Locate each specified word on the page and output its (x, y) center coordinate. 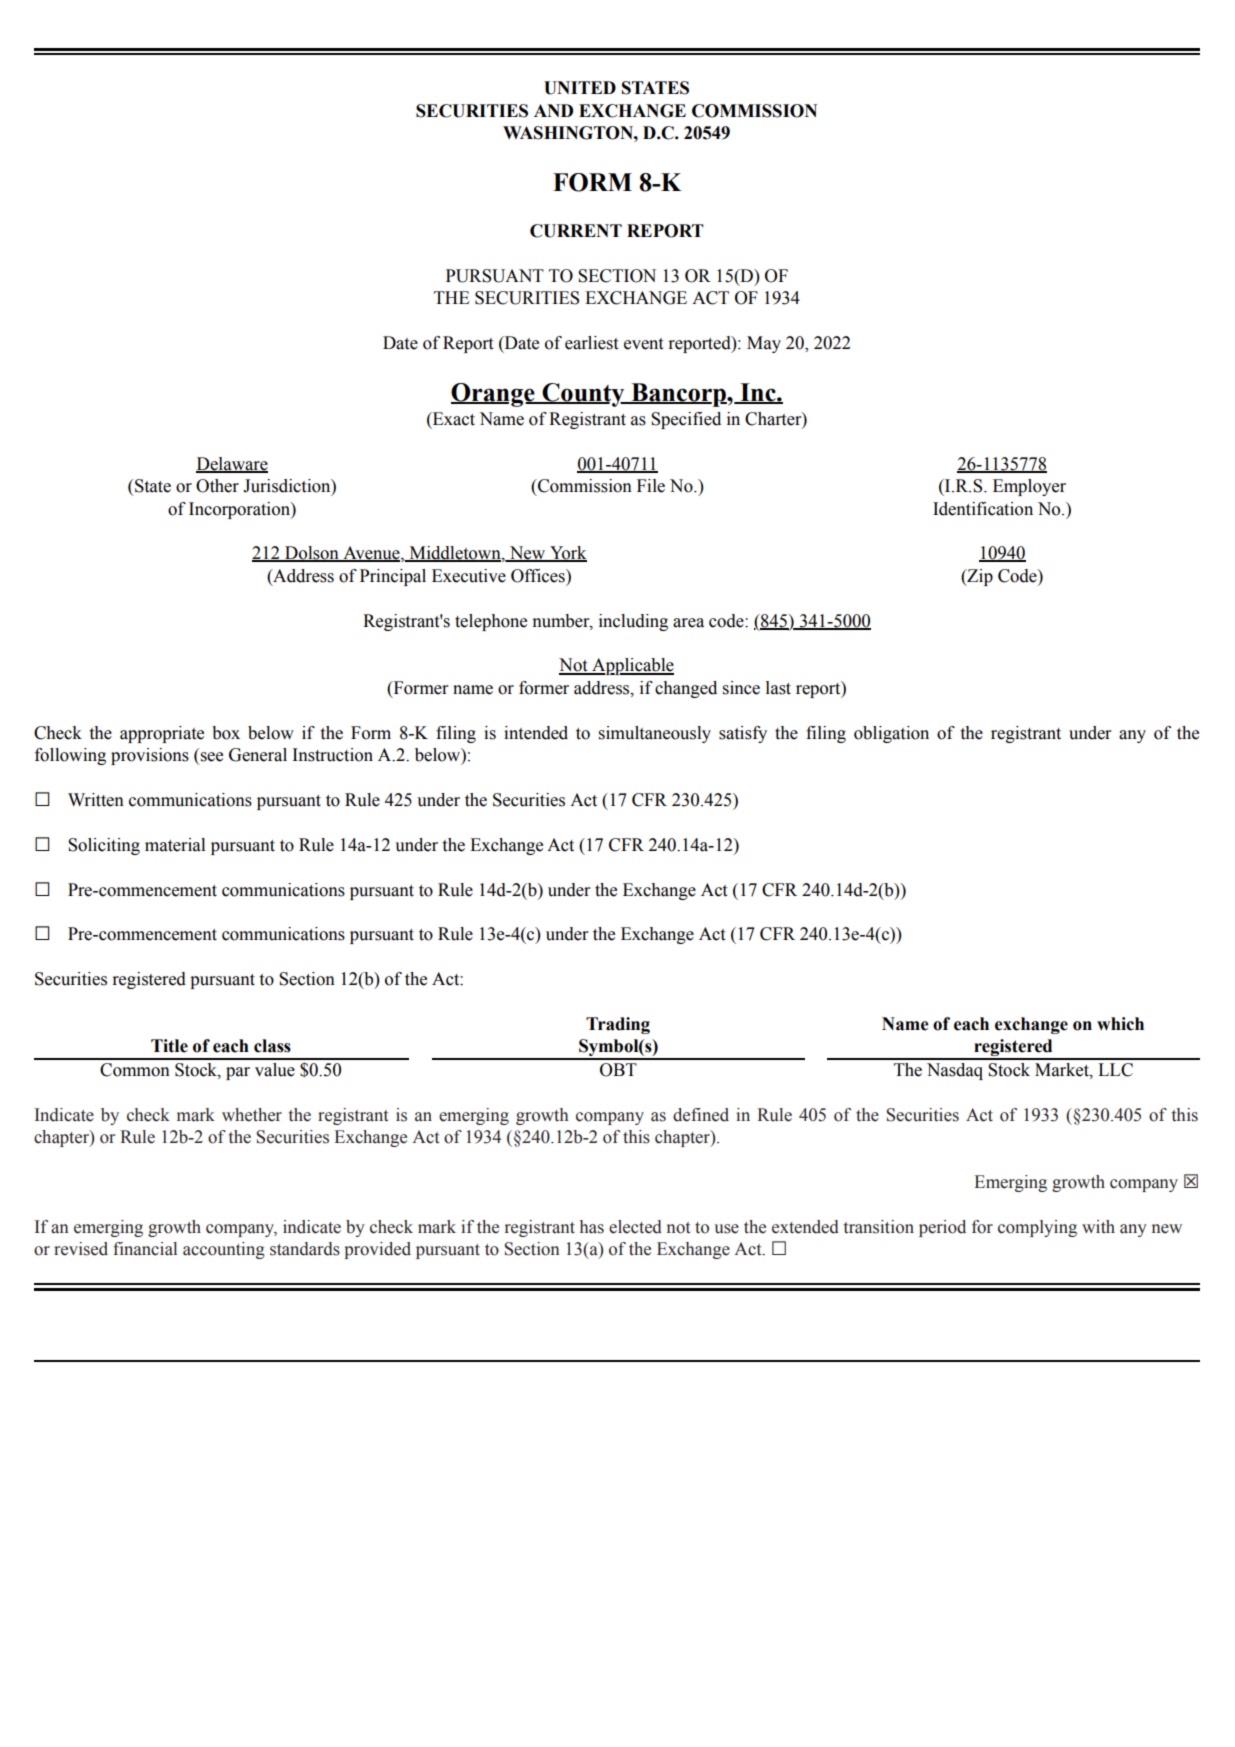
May (764, 344)
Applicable (632, 666)
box (226, 733)
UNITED (580, 88)
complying (1037, 1228)
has (592, 1227)
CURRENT (576, 231)
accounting (224, 1250)
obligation (891, 734)
